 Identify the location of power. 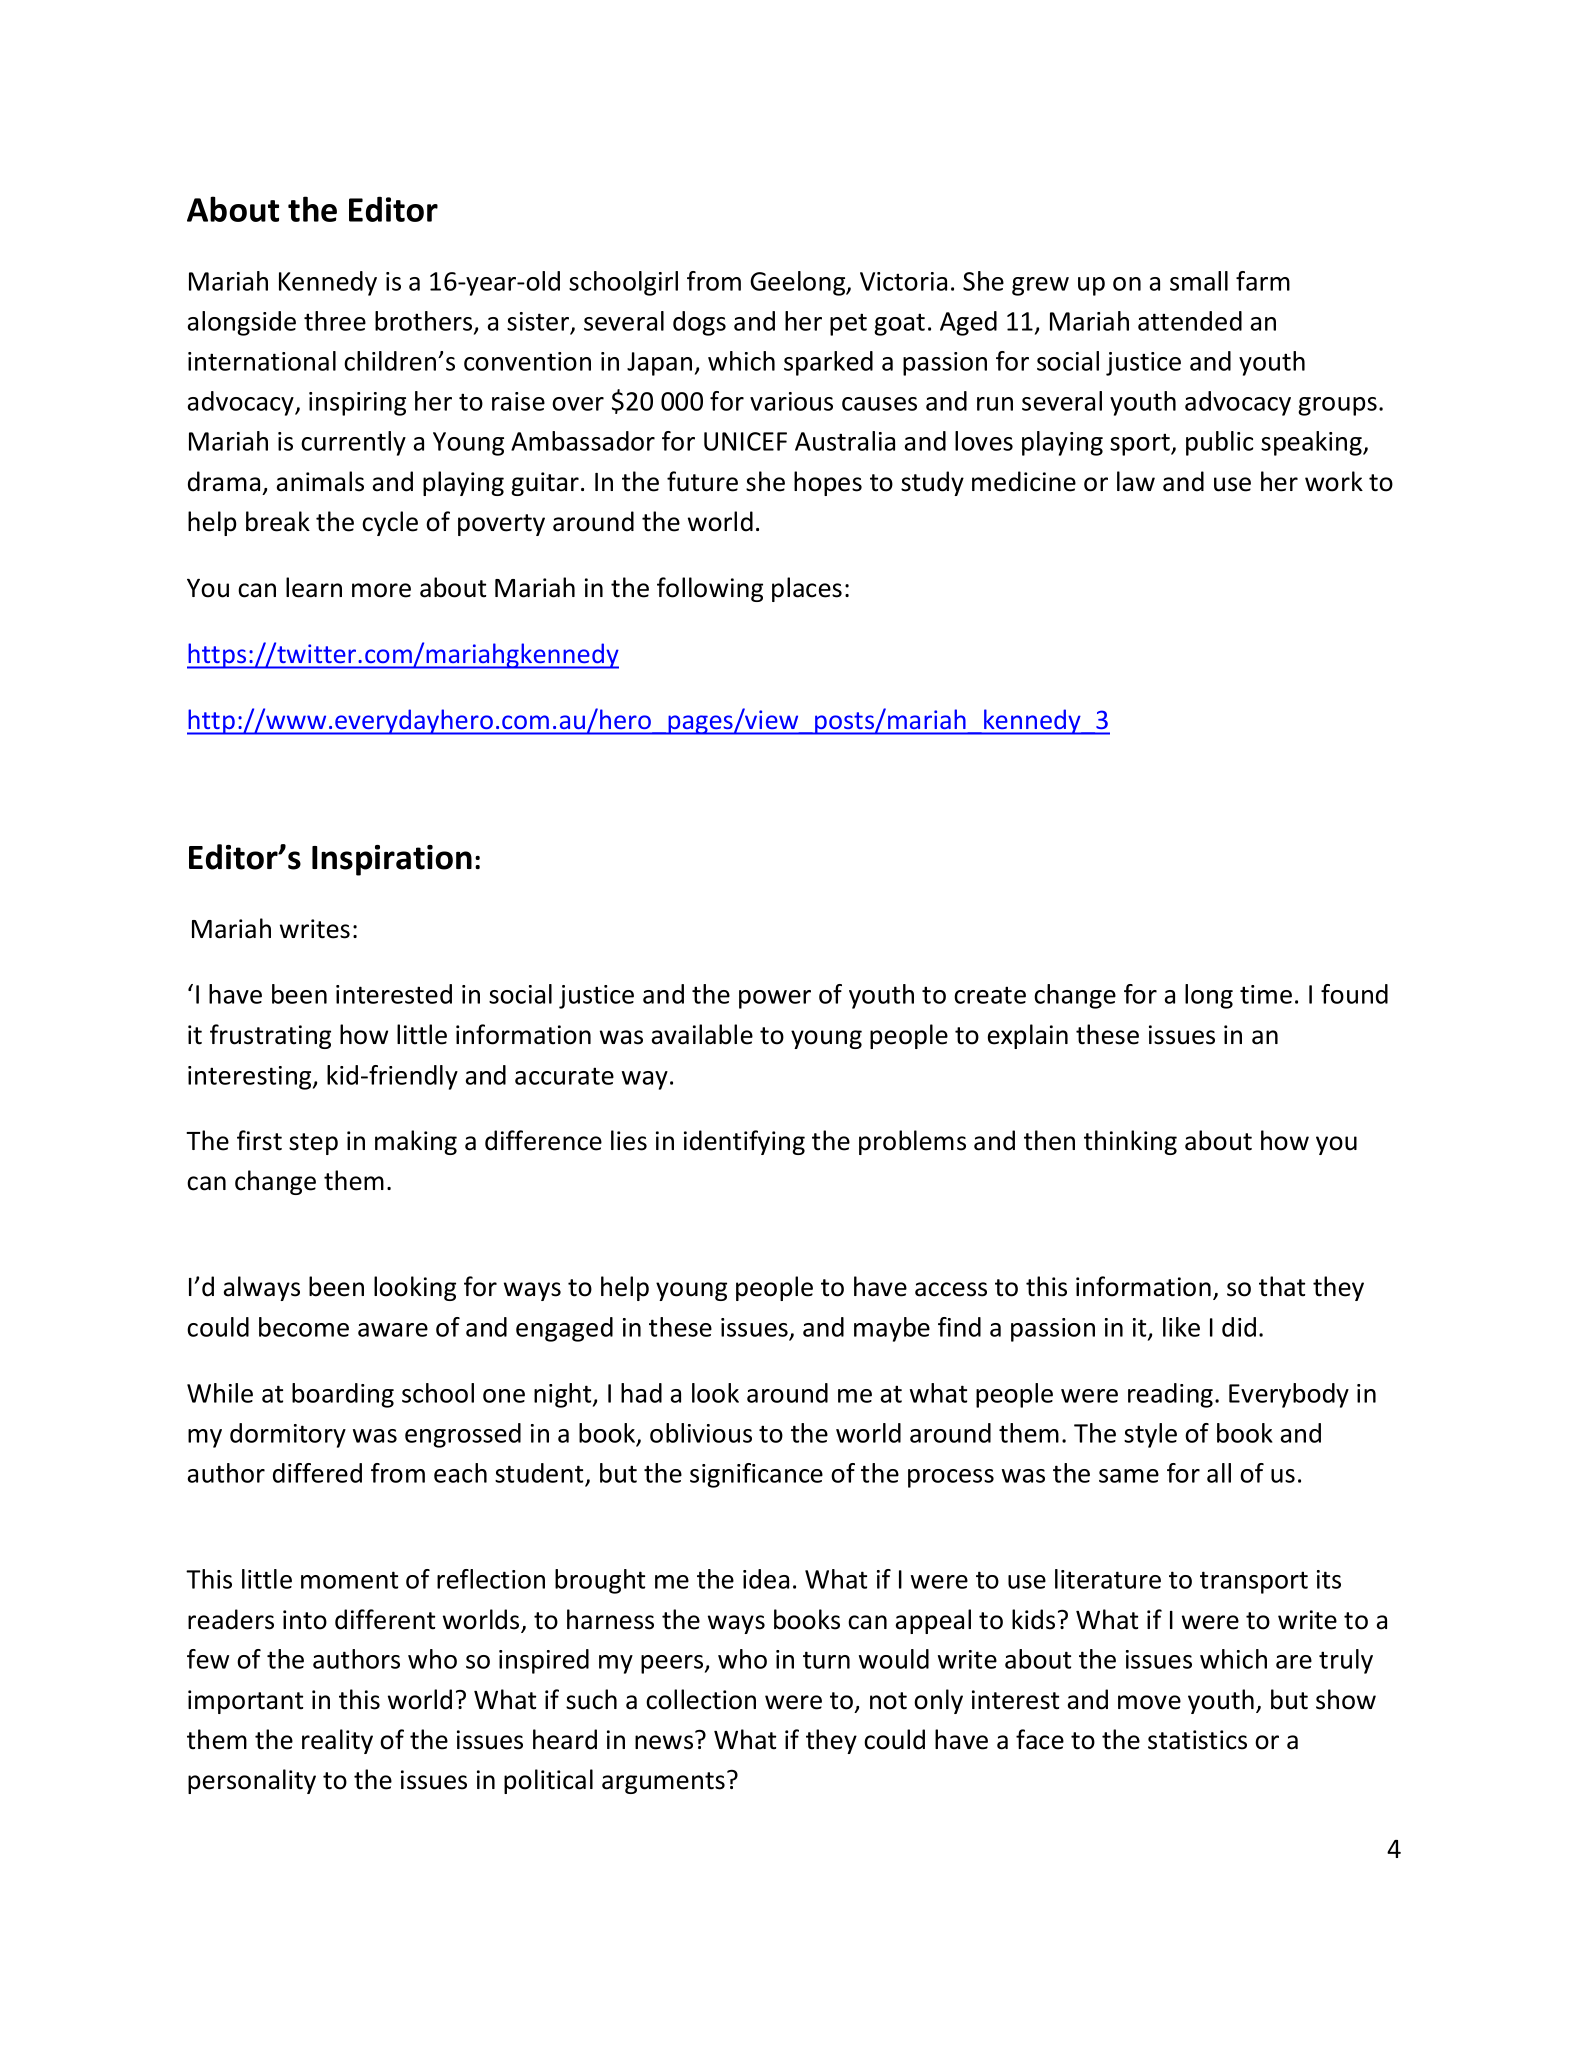
(775, 999).
